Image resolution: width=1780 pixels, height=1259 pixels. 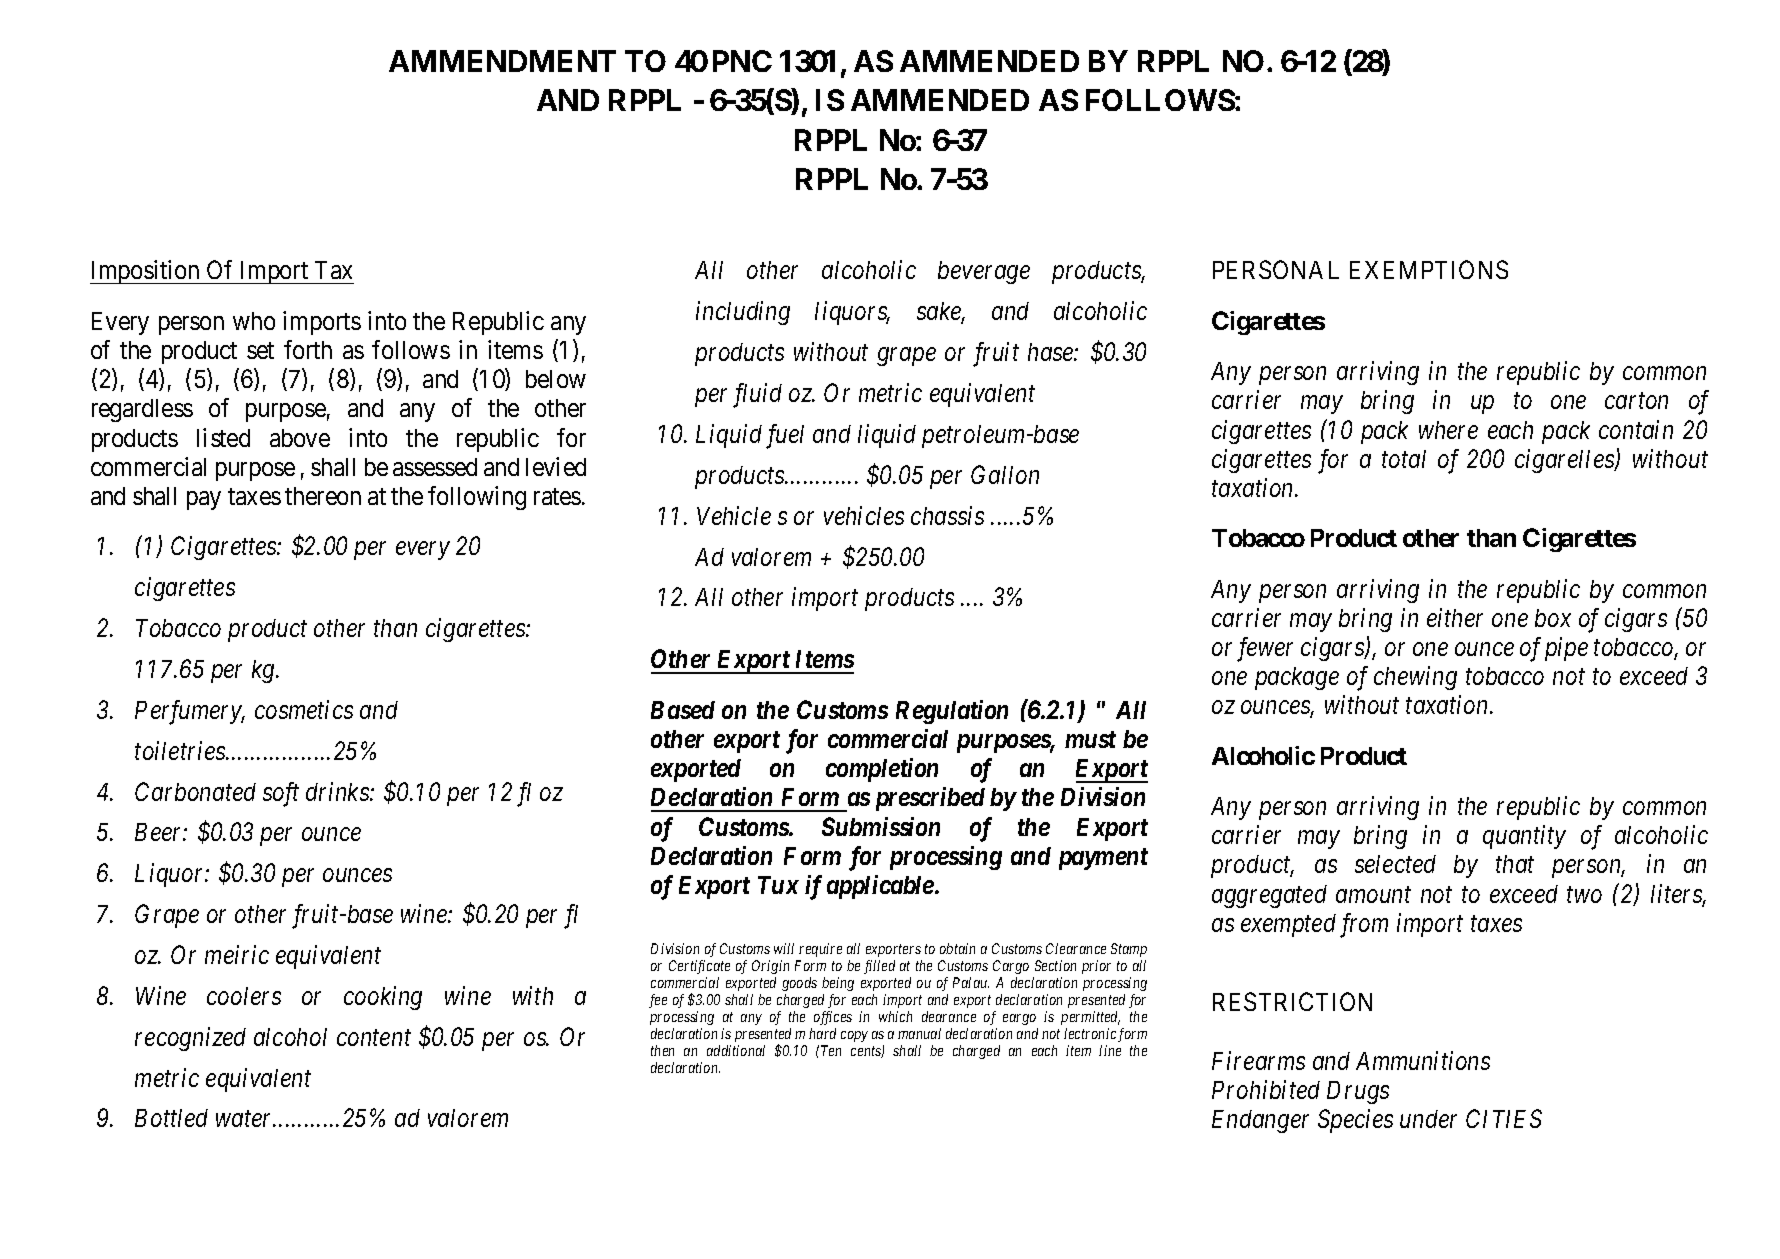 What do you see at coordinates (502, 61) in the page?
I see `AMMENDMENT` at bounding box center [502, 61].
